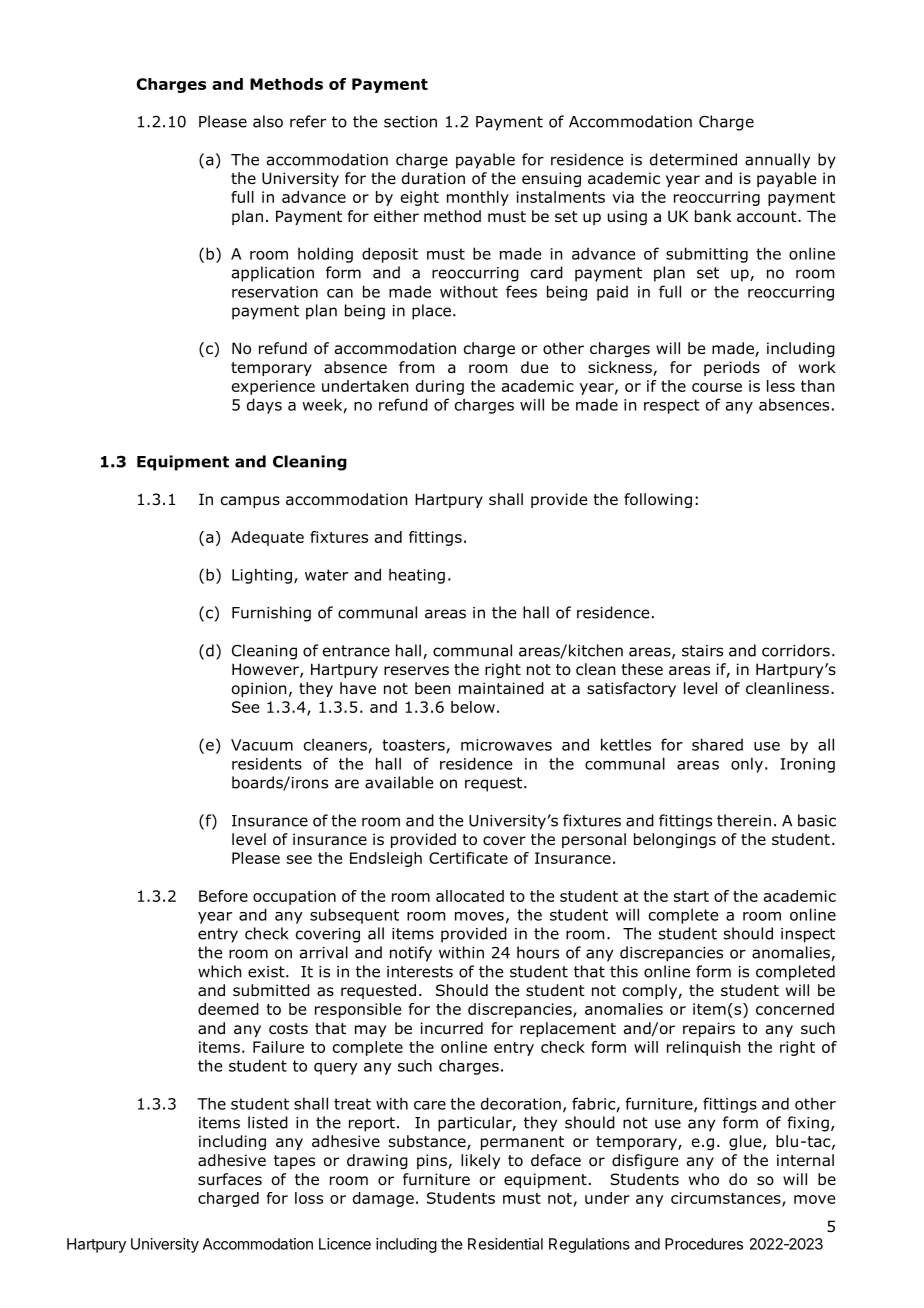 The image size is (924, 1308). I want to click on annually, so click(777, 161).
